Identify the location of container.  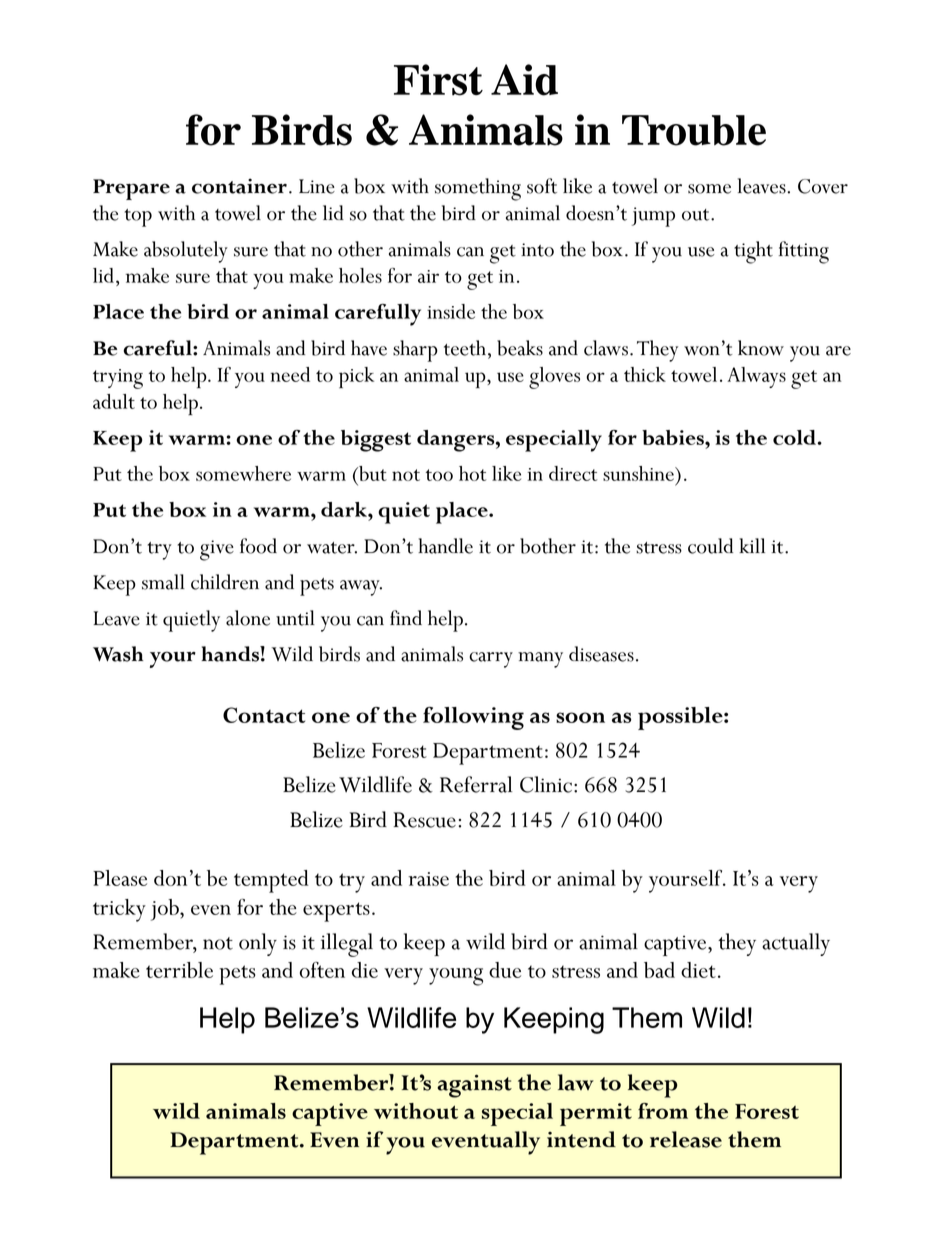
(239, 186).
